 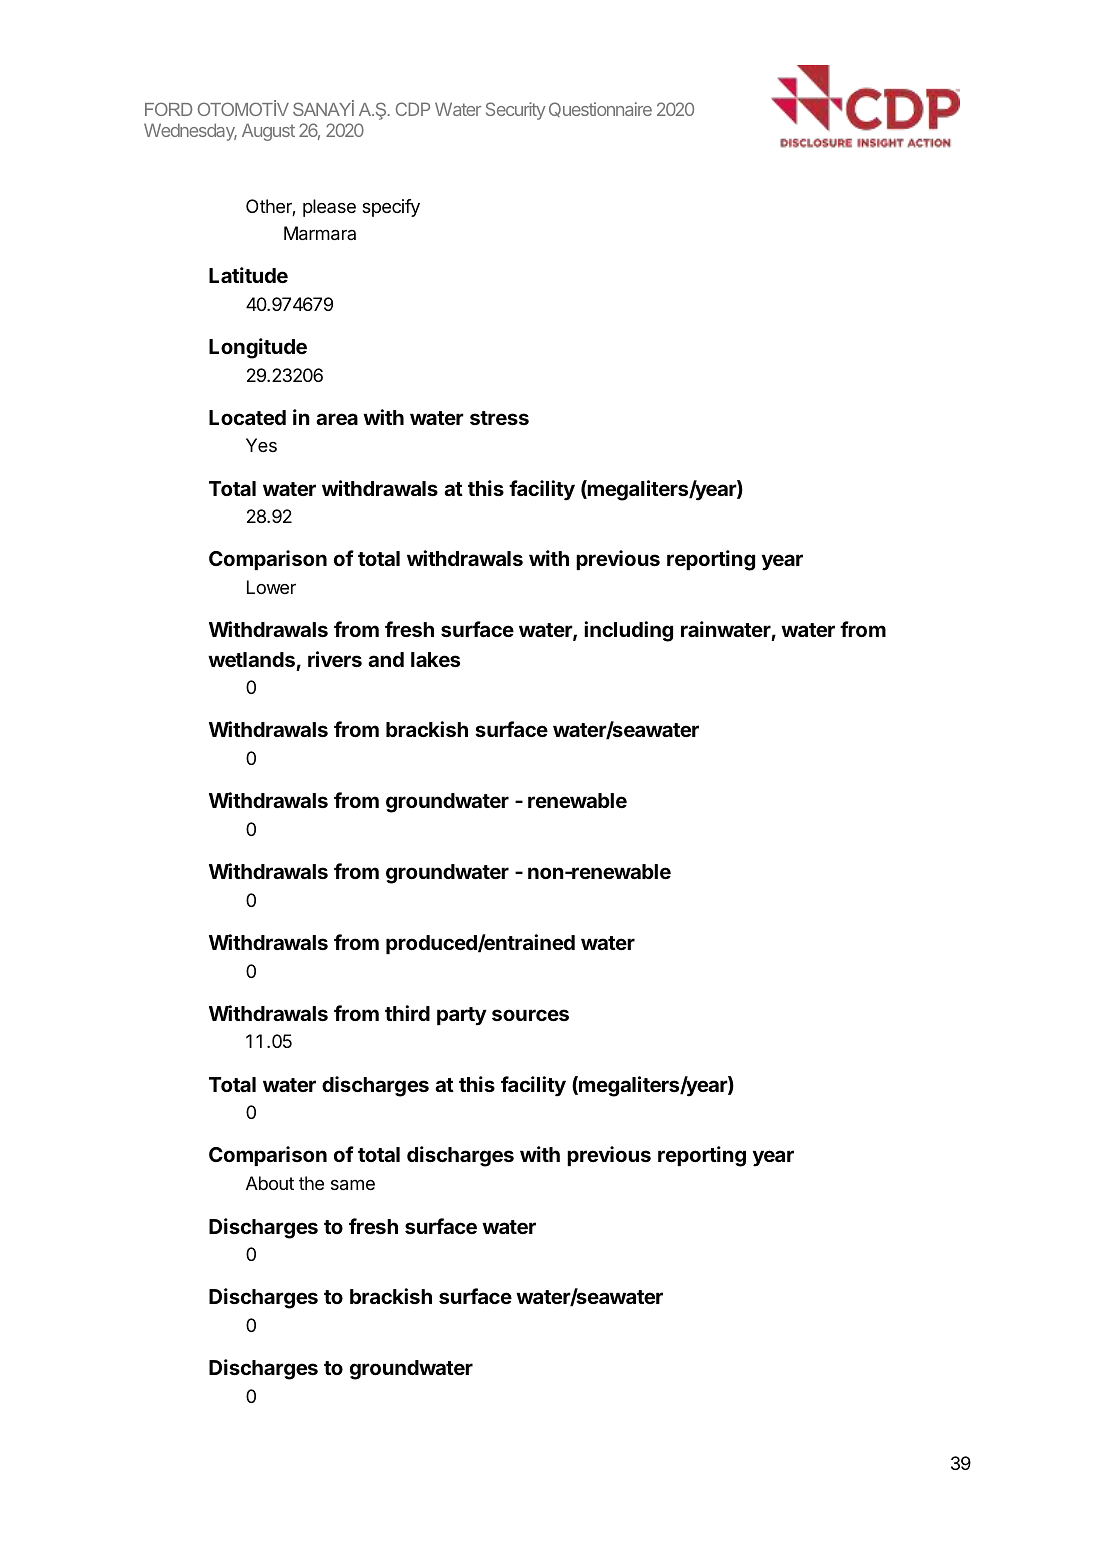 What do you see at coordinates (190, 132) in the page?
I see `Wednesday` at bounding box center [190, 132].
